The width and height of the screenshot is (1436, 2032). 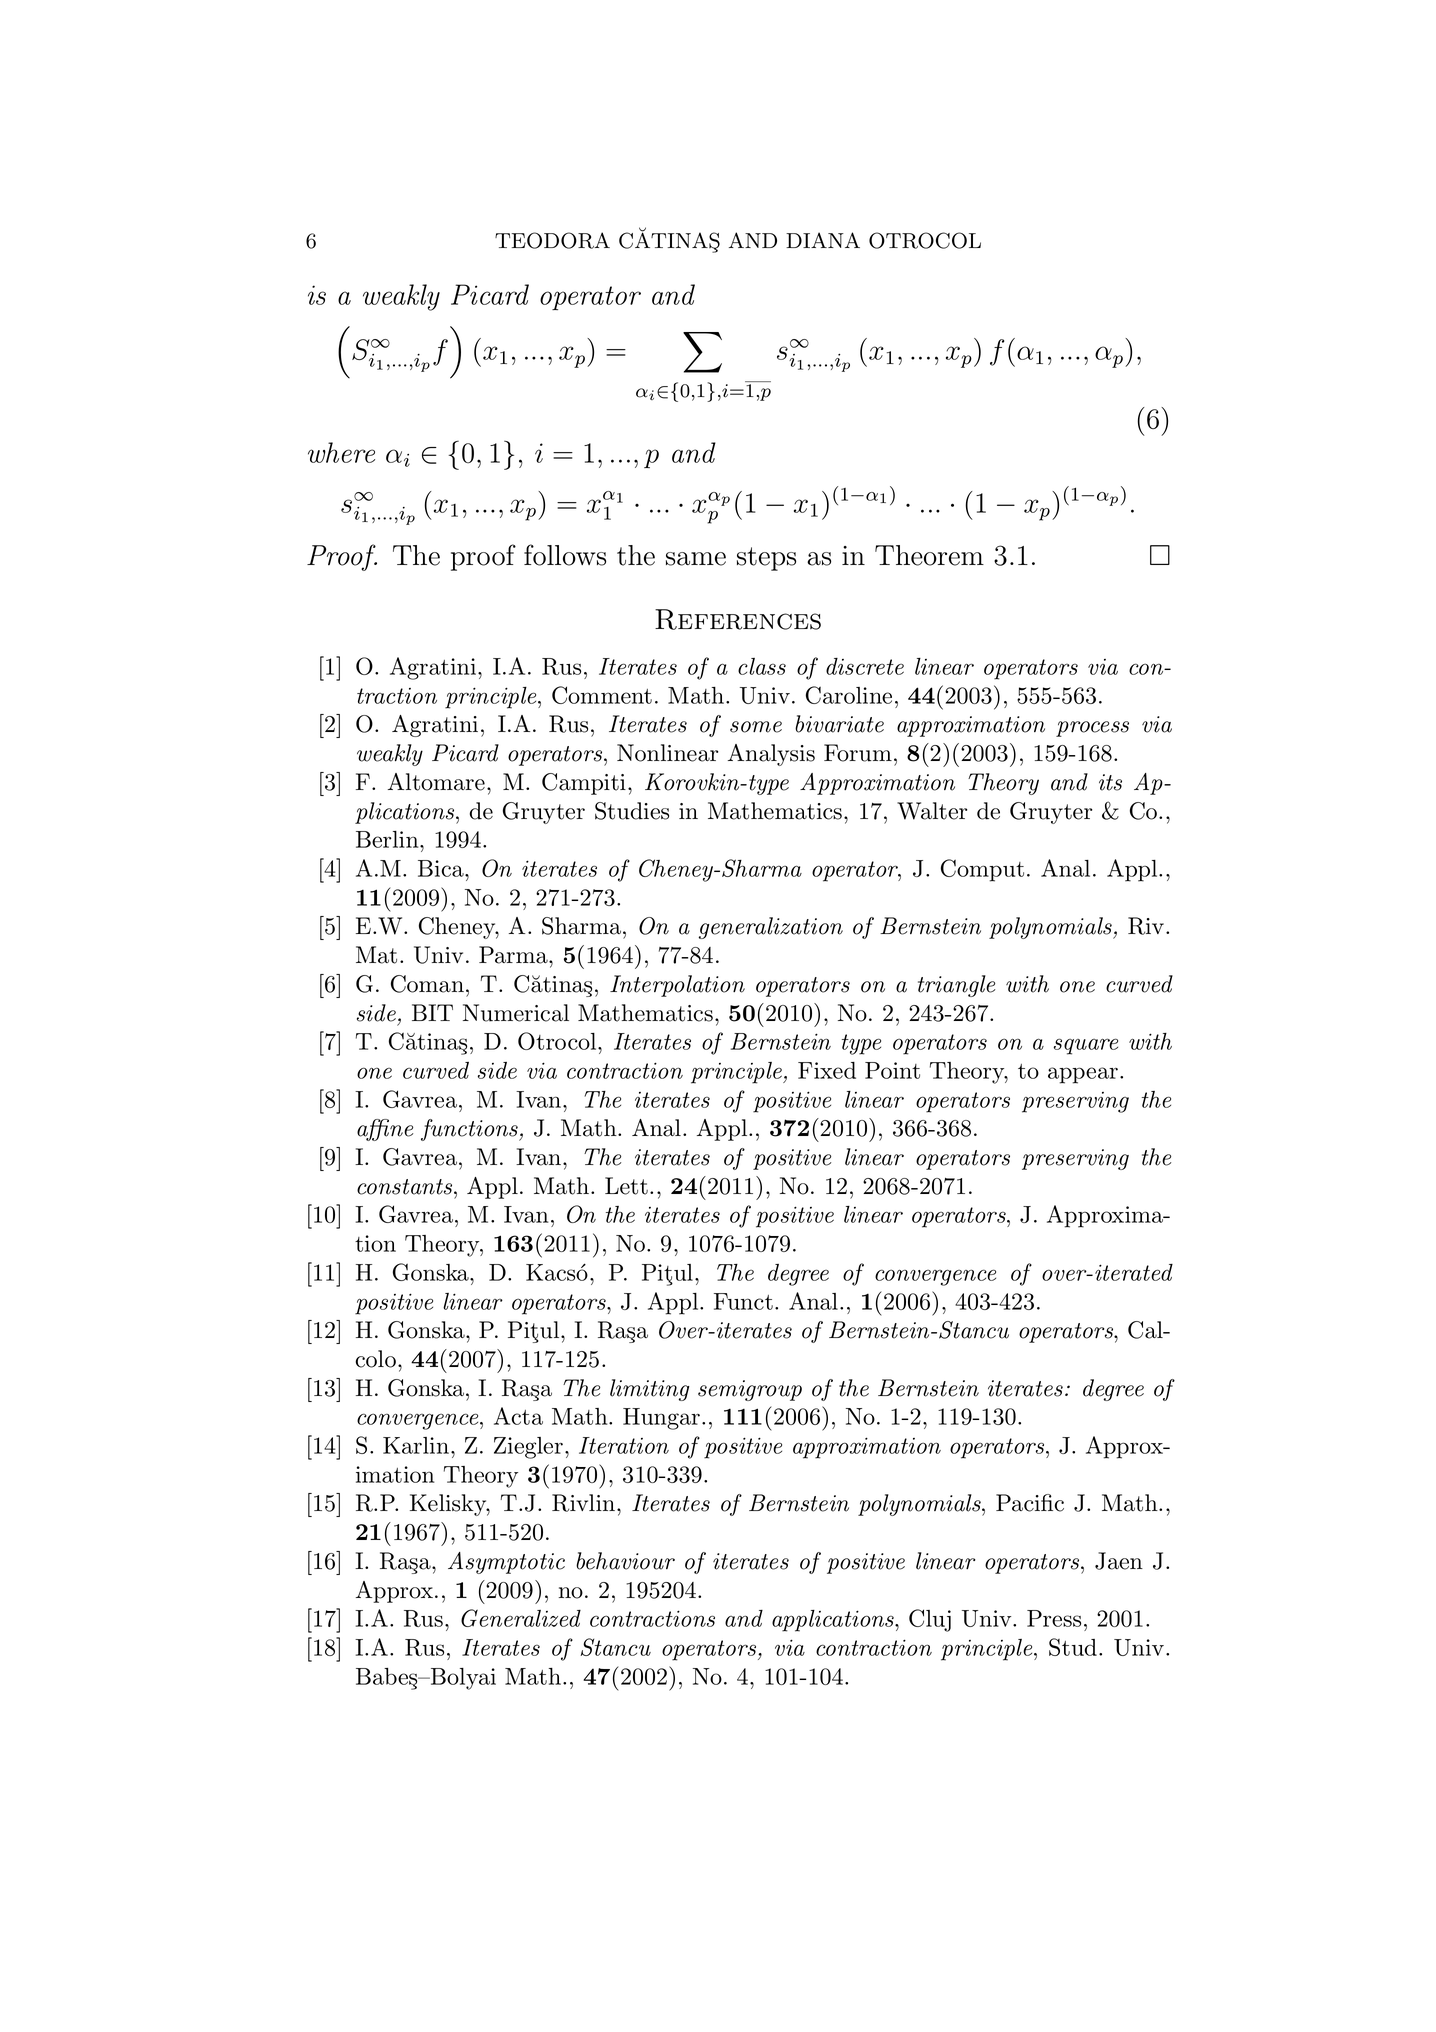 What do you see at coordinates (565, 555) in the screenshot?
I see `follows` at bounding box center [565, 555].
